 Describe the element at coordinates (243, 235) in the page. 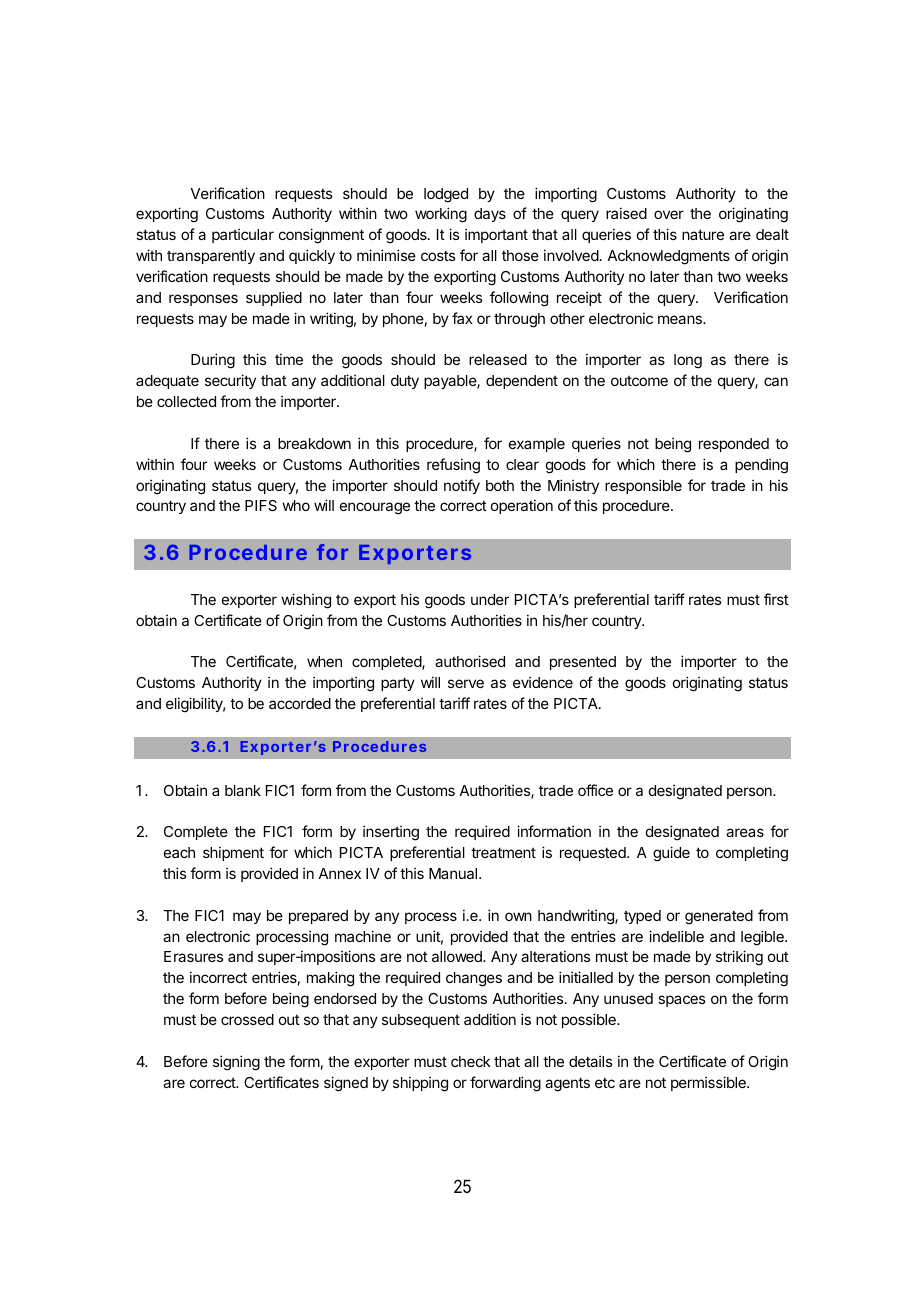

I see `particular` at that location.
